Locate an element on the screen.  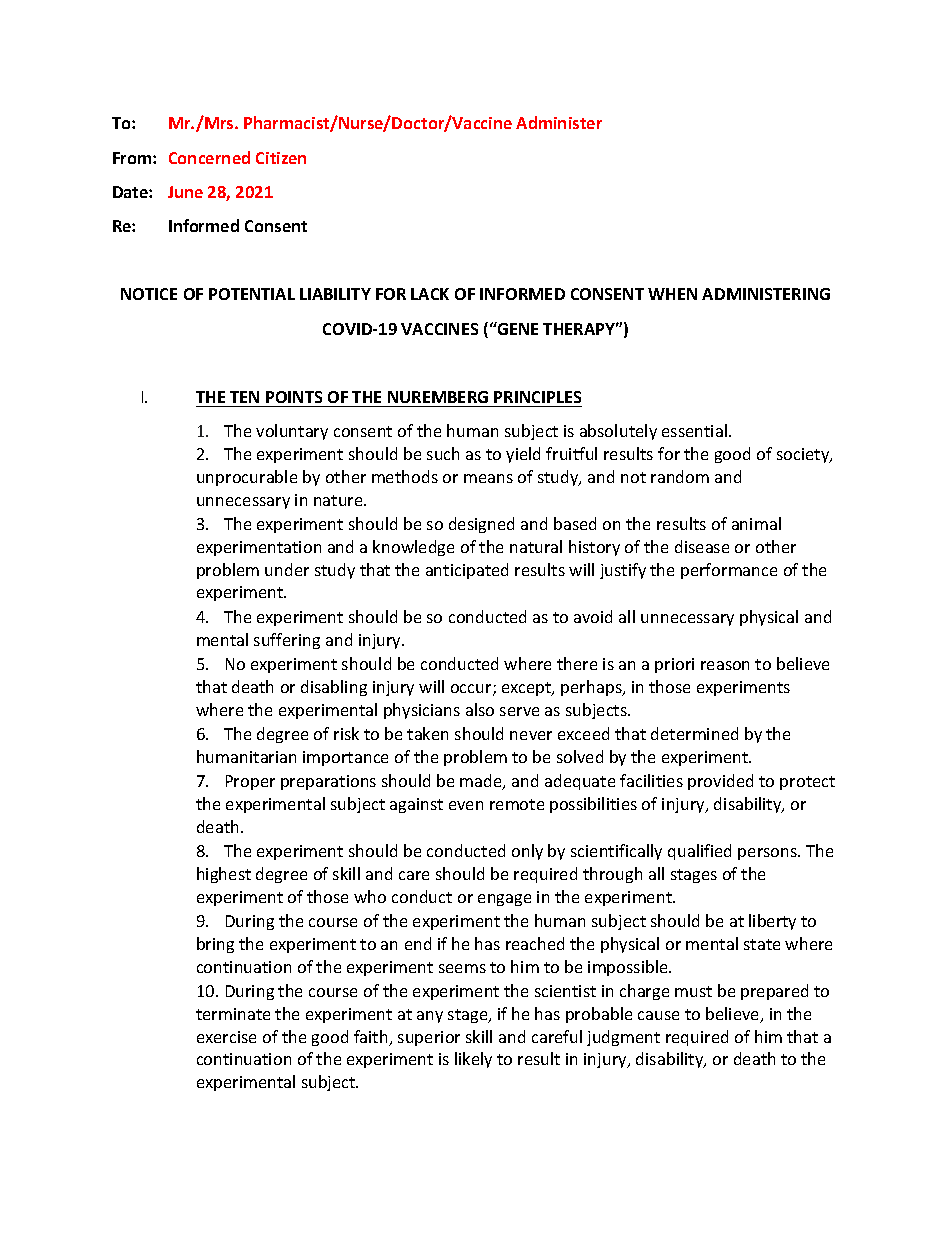
means is located at coordinates (488, 478).
